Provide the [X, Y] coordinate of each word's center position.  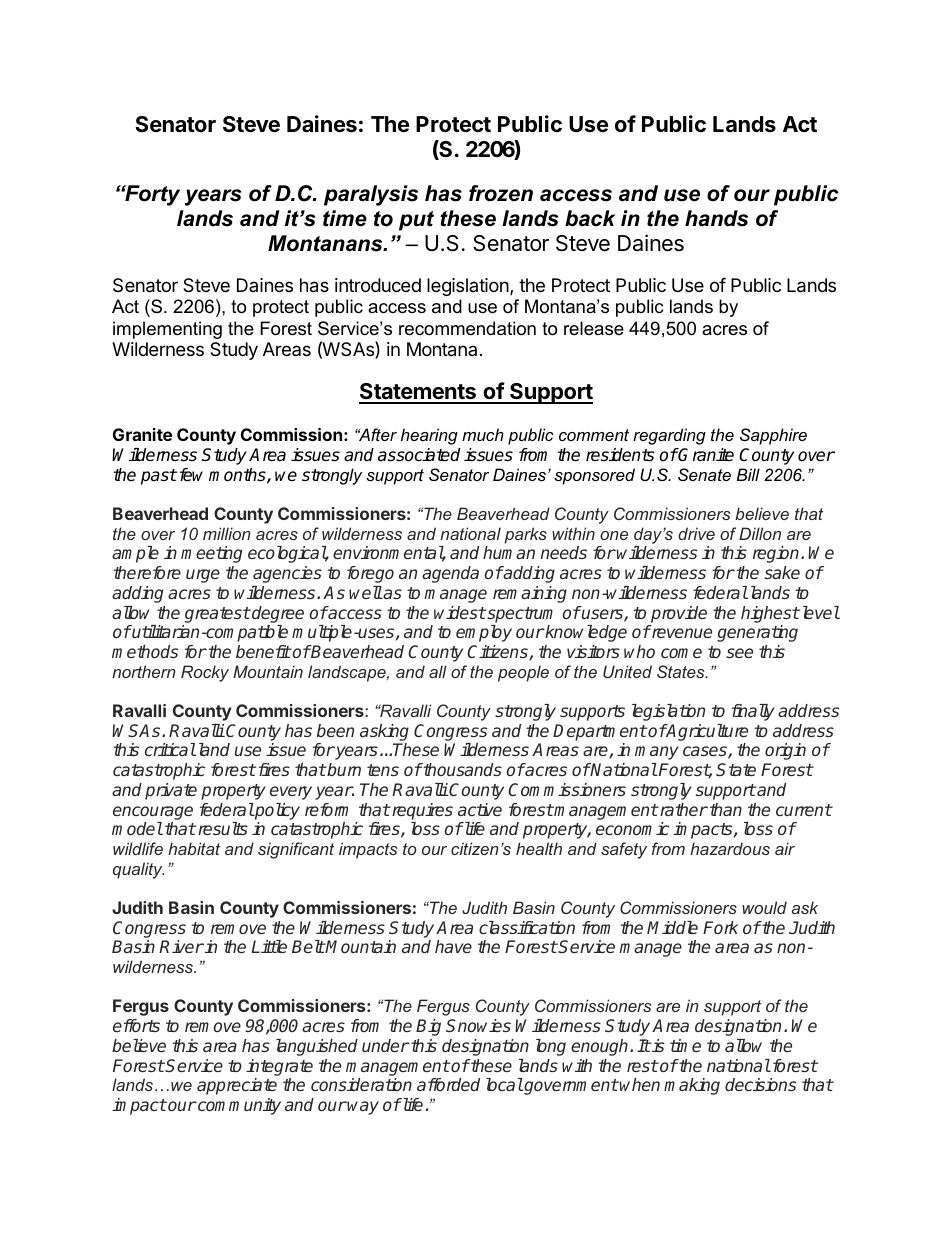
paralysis [371, 195]
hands [716, 218]
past [159, 477]
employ [484, 633]
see [739, 653]
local [504, 1084]
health [539, 848]
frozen [501, 193]
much [483, 434]
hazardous [730, 848]
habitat [194, 848]
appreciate [237, 1086]
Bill [748, 474]
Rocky [205, 673]
